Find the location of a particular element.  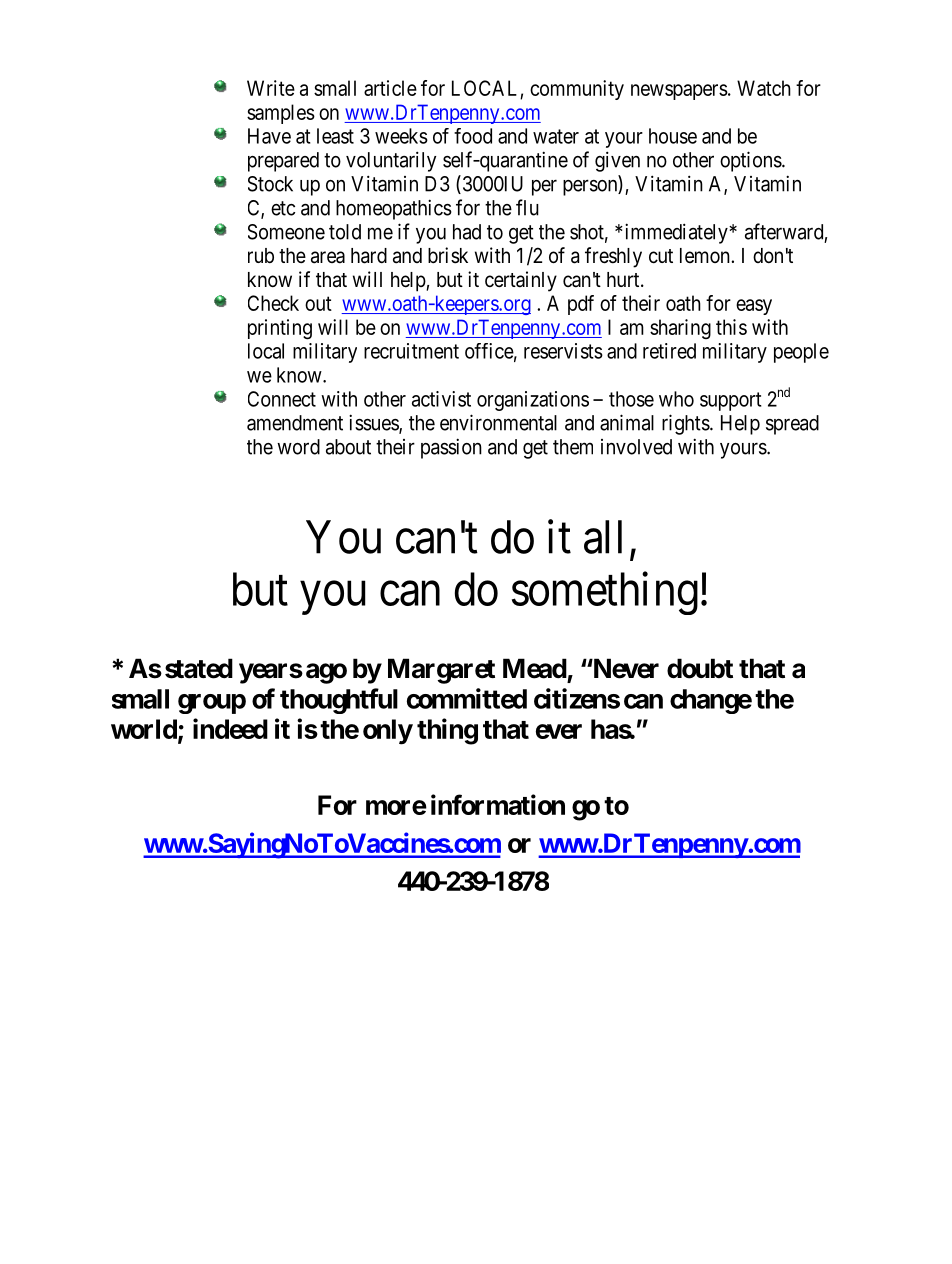

rights is located at coordinates (686, 424).
